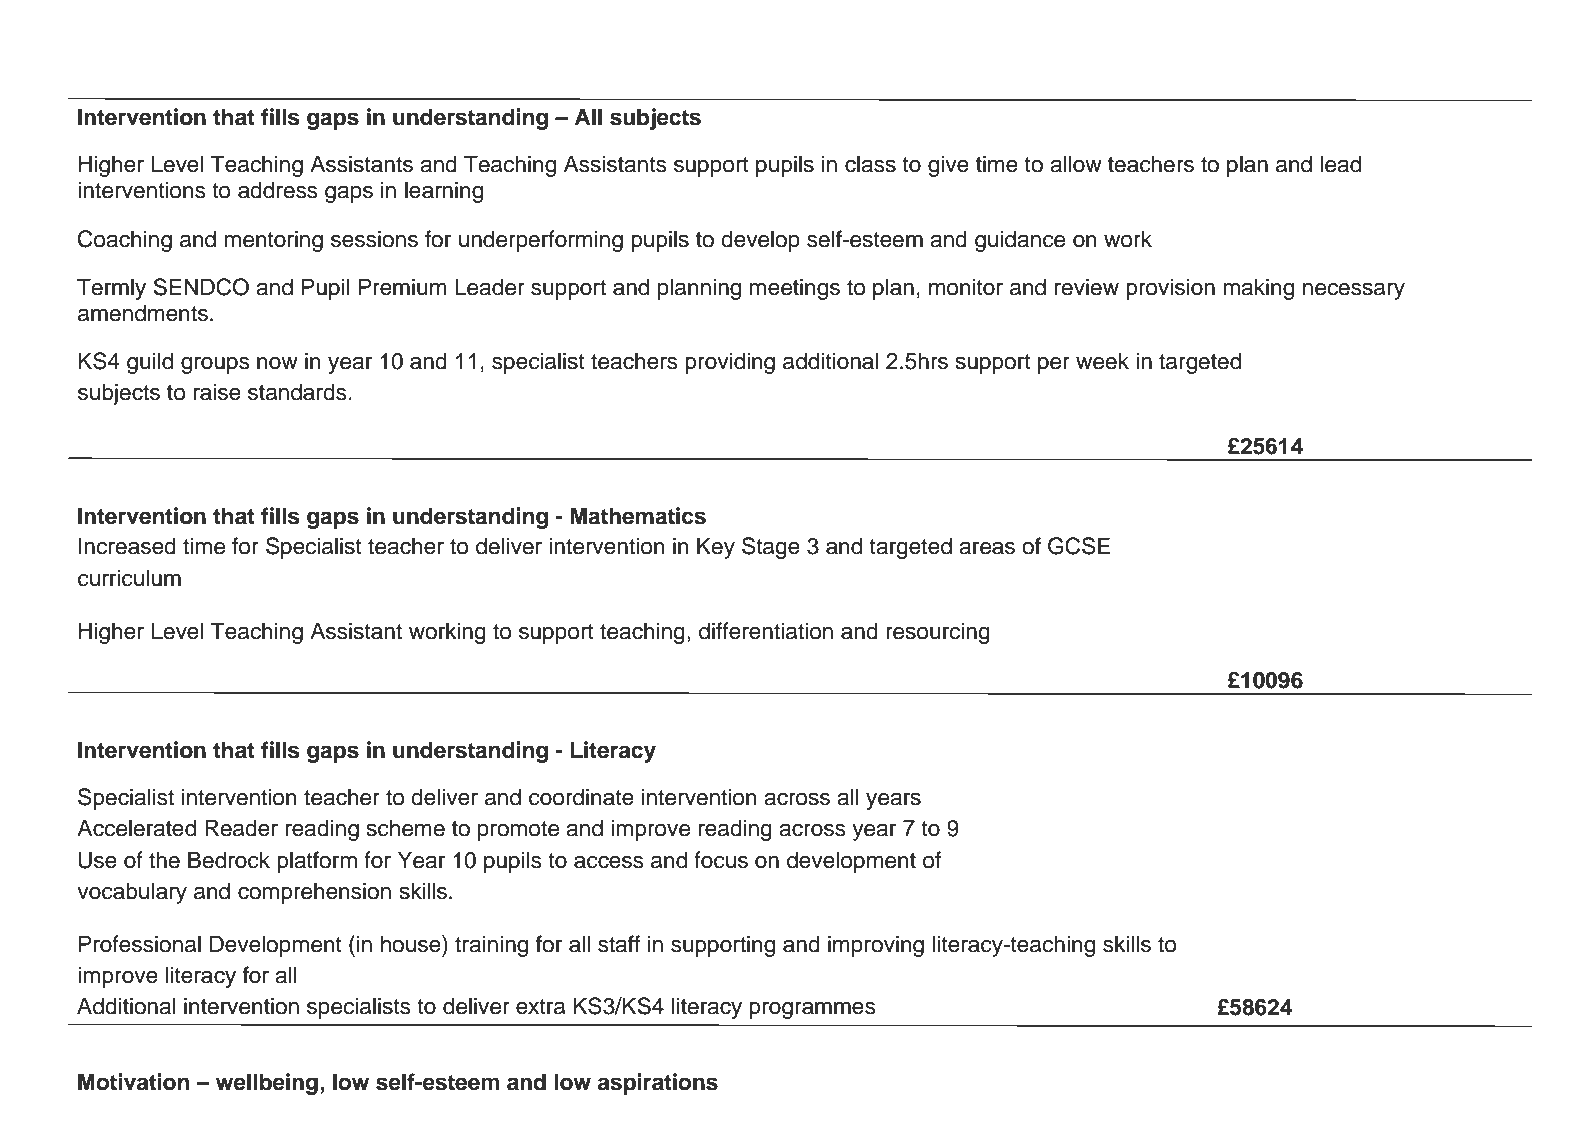 The width and height of the page is (1590, 1124). Describe the element at coordinates (1079, 546) in the page. I see `GCSE` at that location.
